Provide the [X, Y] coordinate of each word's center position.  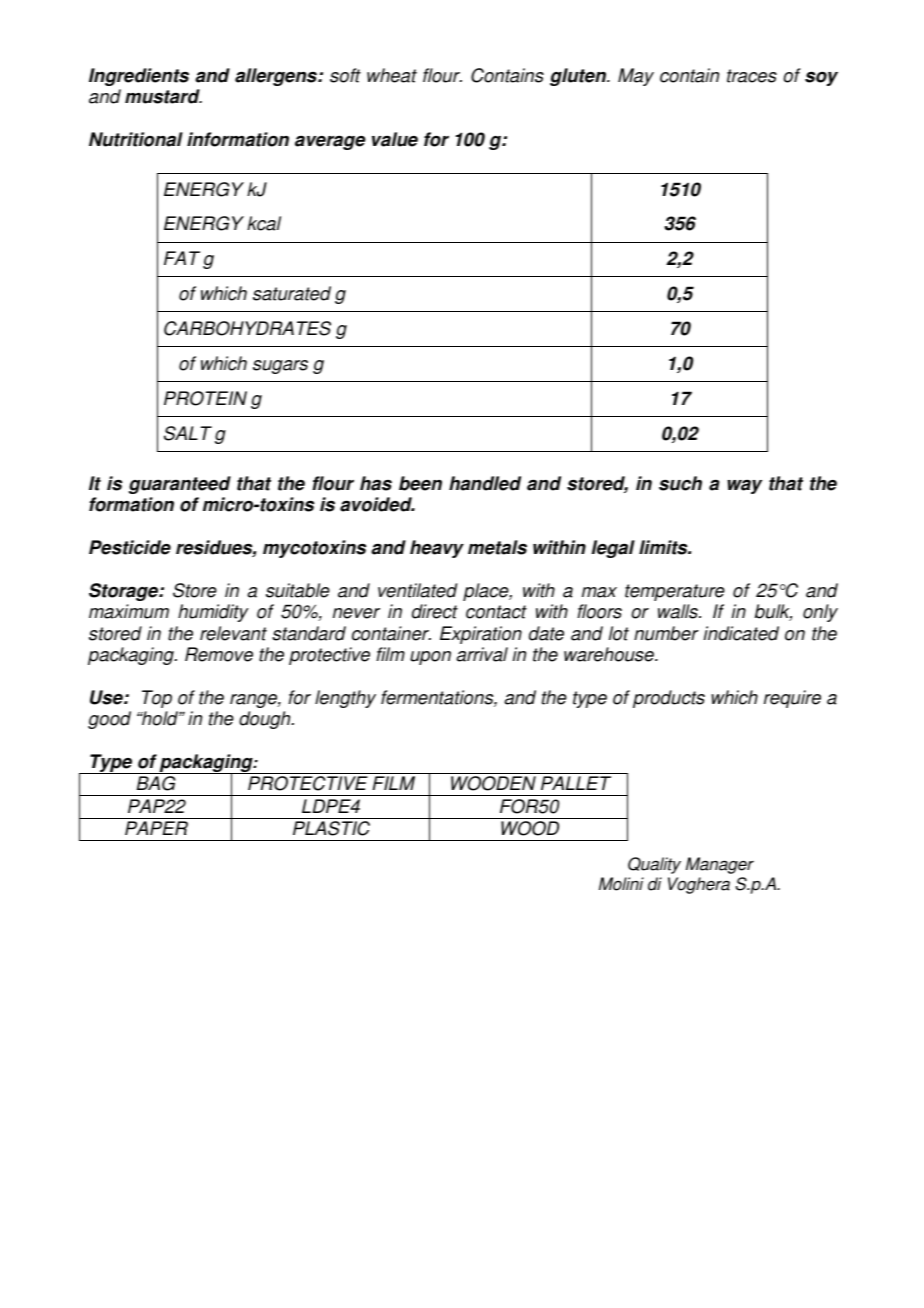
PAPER [156, 828]
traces [752, 76]
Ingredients [139, 77]
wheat [392, 75]
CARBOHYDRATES [247, 328]
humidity [213, 613]
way [744, 486]
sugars [280, 367]
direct [435, 611]
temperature [675, 592]
